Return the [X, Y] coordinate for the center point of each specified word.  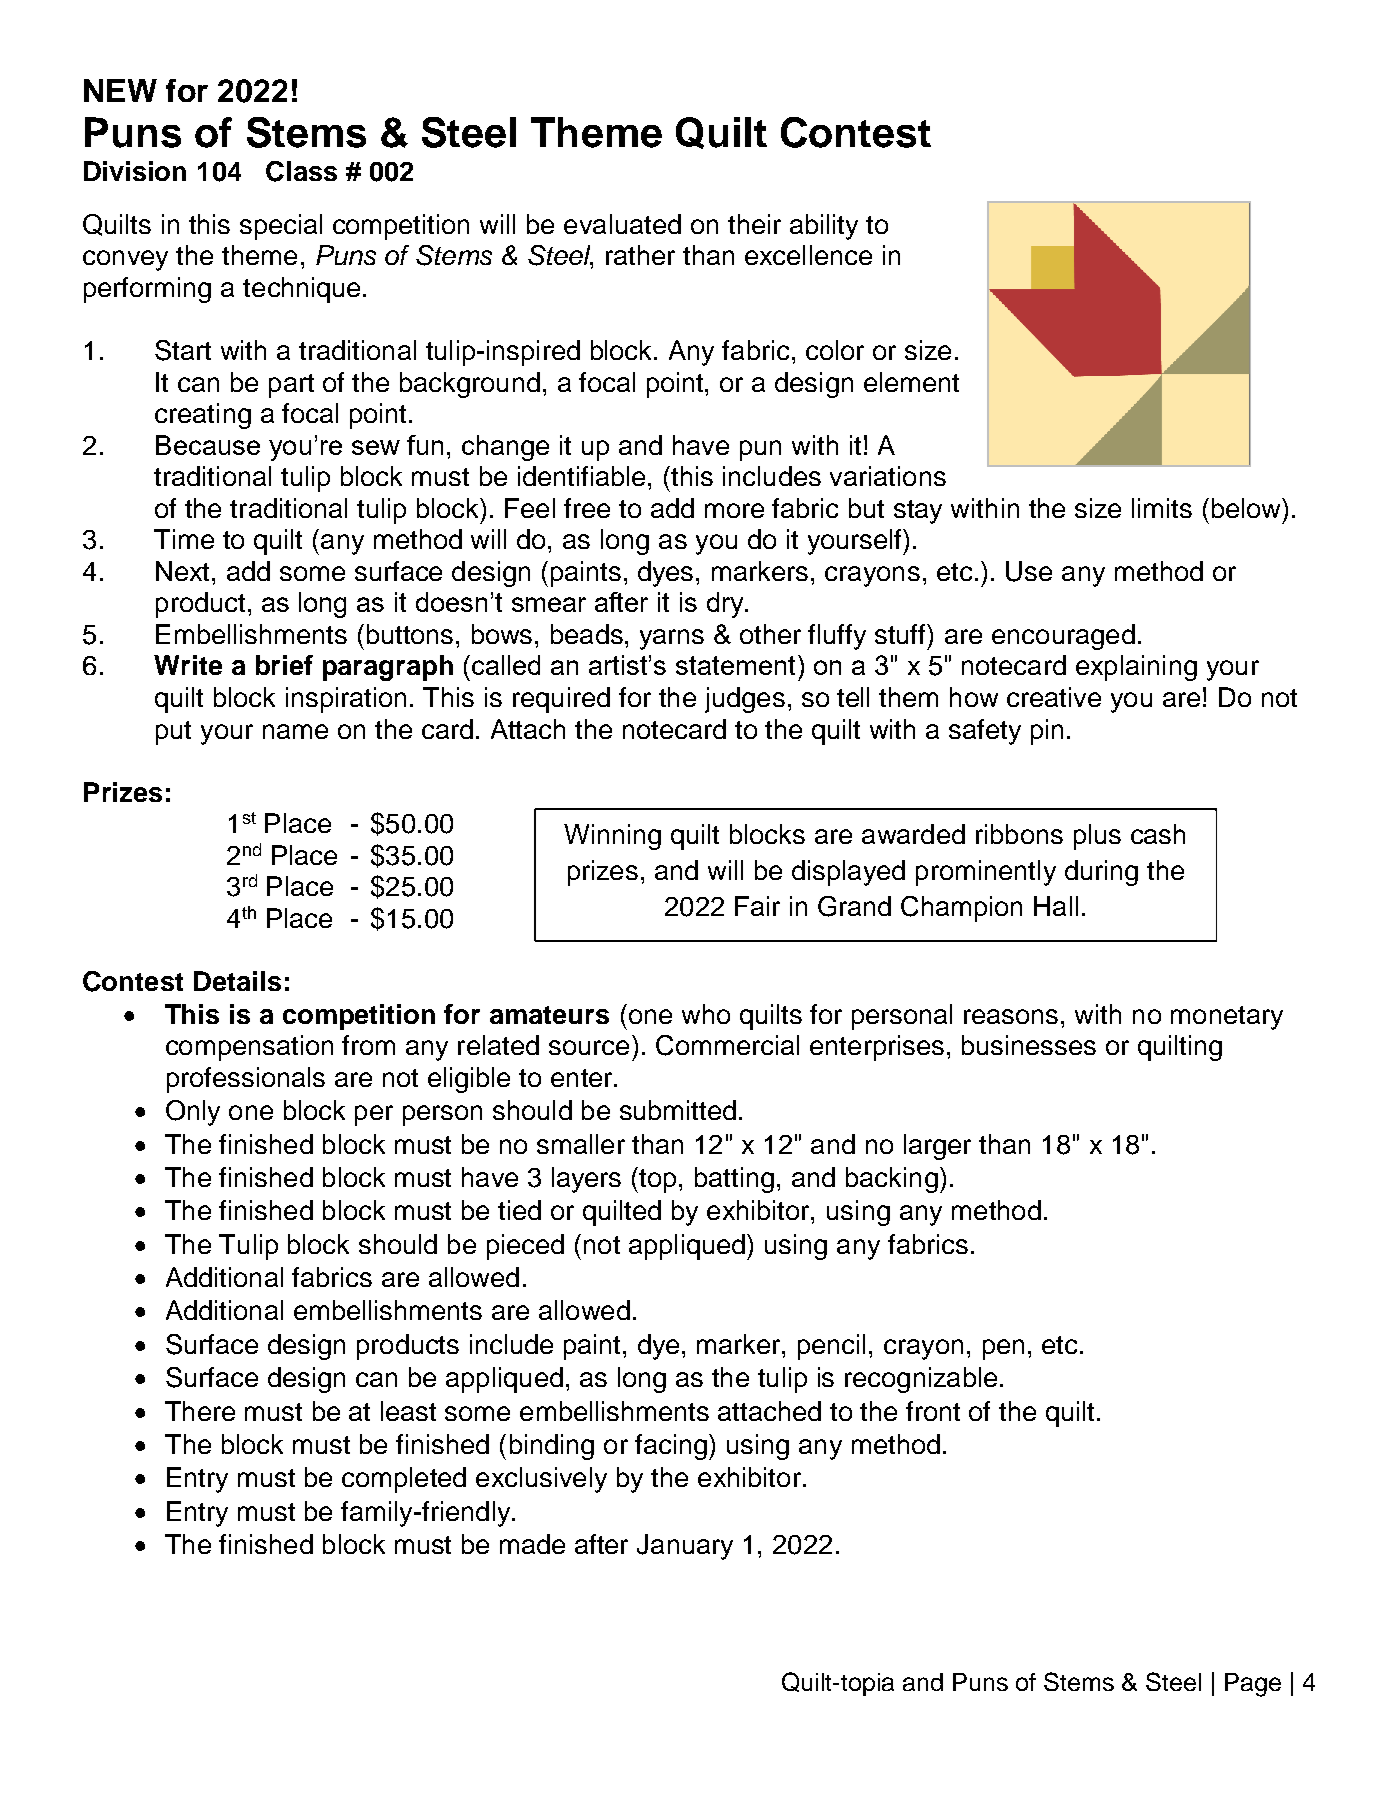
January [685, 1547]
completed [404, 1480]
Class [301, 171]
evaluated [622, 224]
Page [1253, 1685]
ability [824, 227]
